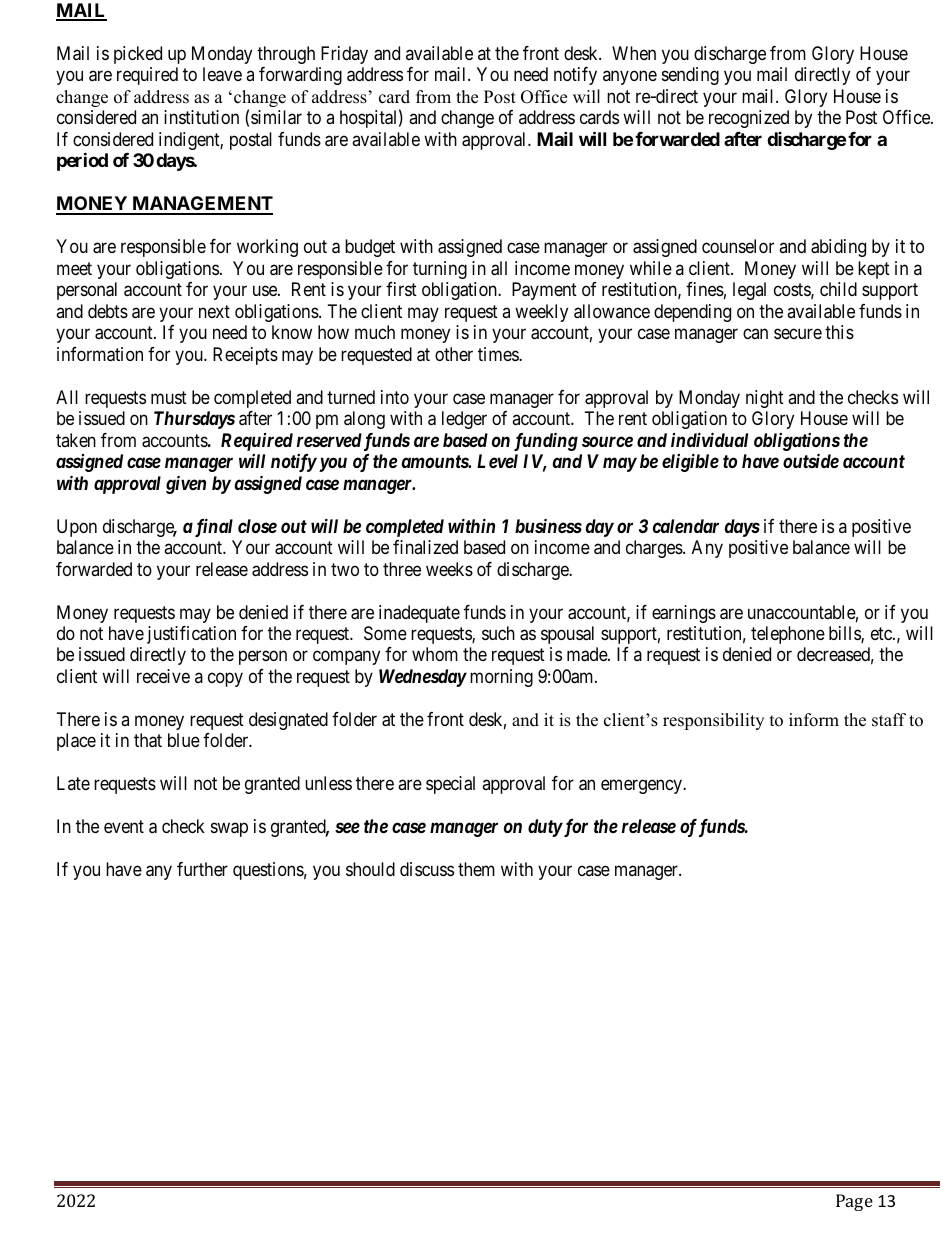 This image has height=1233, width=952. Describe the element at coordinates (124, 827) in the image. I see `event` at that location.
